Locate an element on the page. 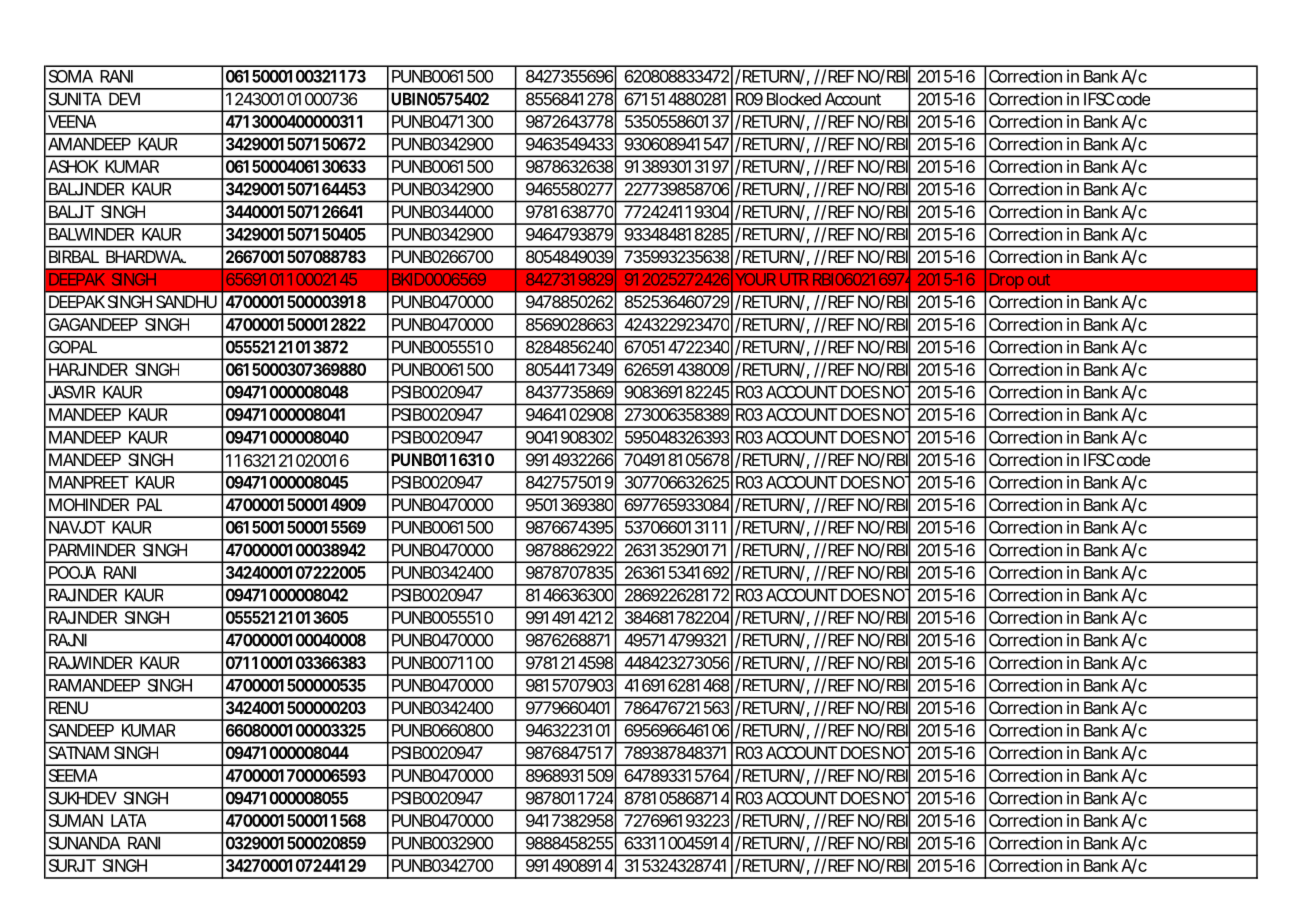 This document has width=1308, height=924. YOUR is located at coordinates (755, 279).
